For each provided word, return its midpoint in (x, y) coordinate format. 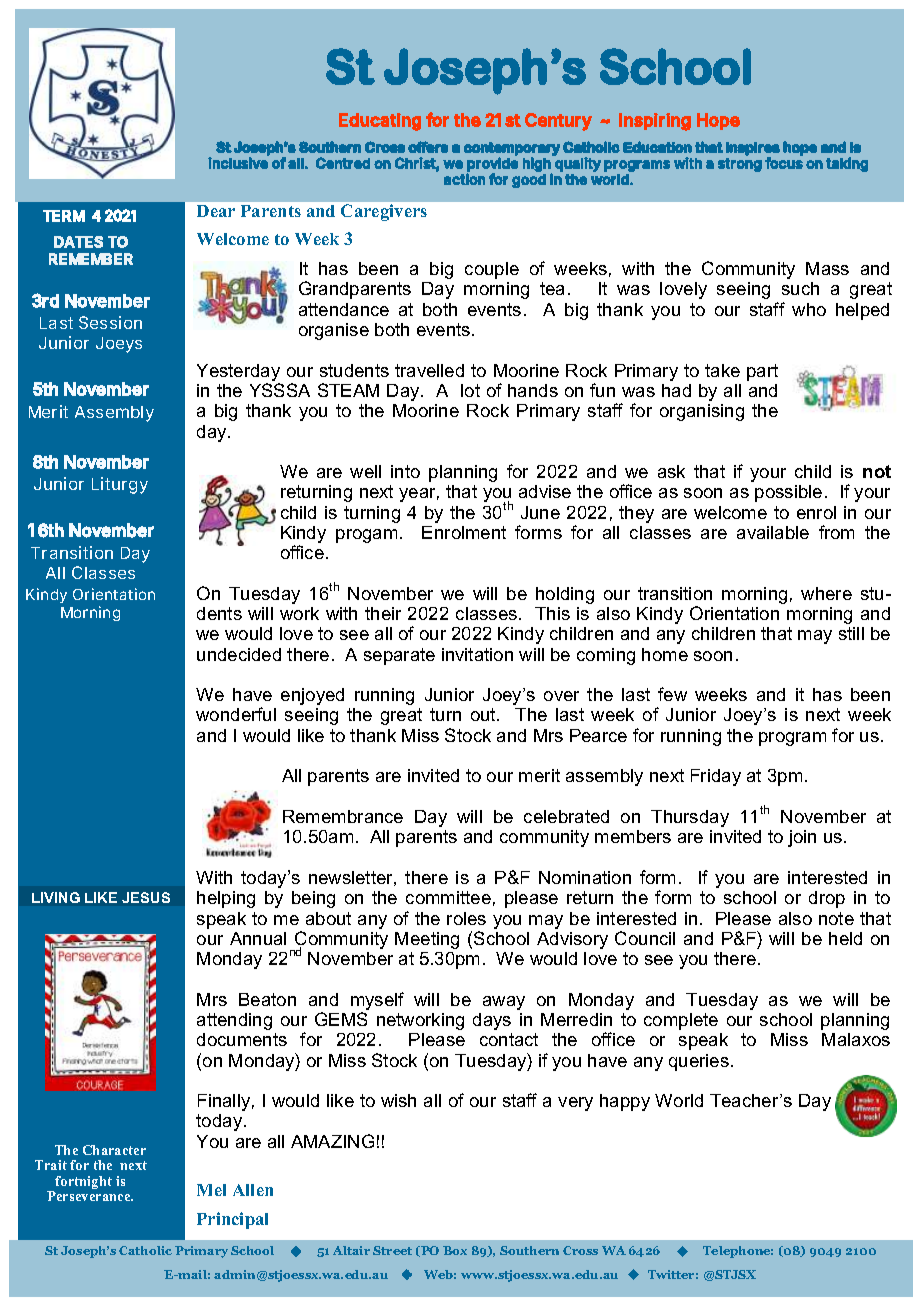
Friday (716, 777)
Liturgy (120, 485)
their (383, 613)
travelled (429, 370)
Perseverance (90, 1196)
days (492, 1021)
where (826, 593)
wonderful (236, 714)
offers (428, 147)
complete (681, 1021)
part (762, 372)
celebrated (566, 816)
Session (110, 322)
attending (234, 1021)
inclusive (238, 163)
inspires (753, 150)
